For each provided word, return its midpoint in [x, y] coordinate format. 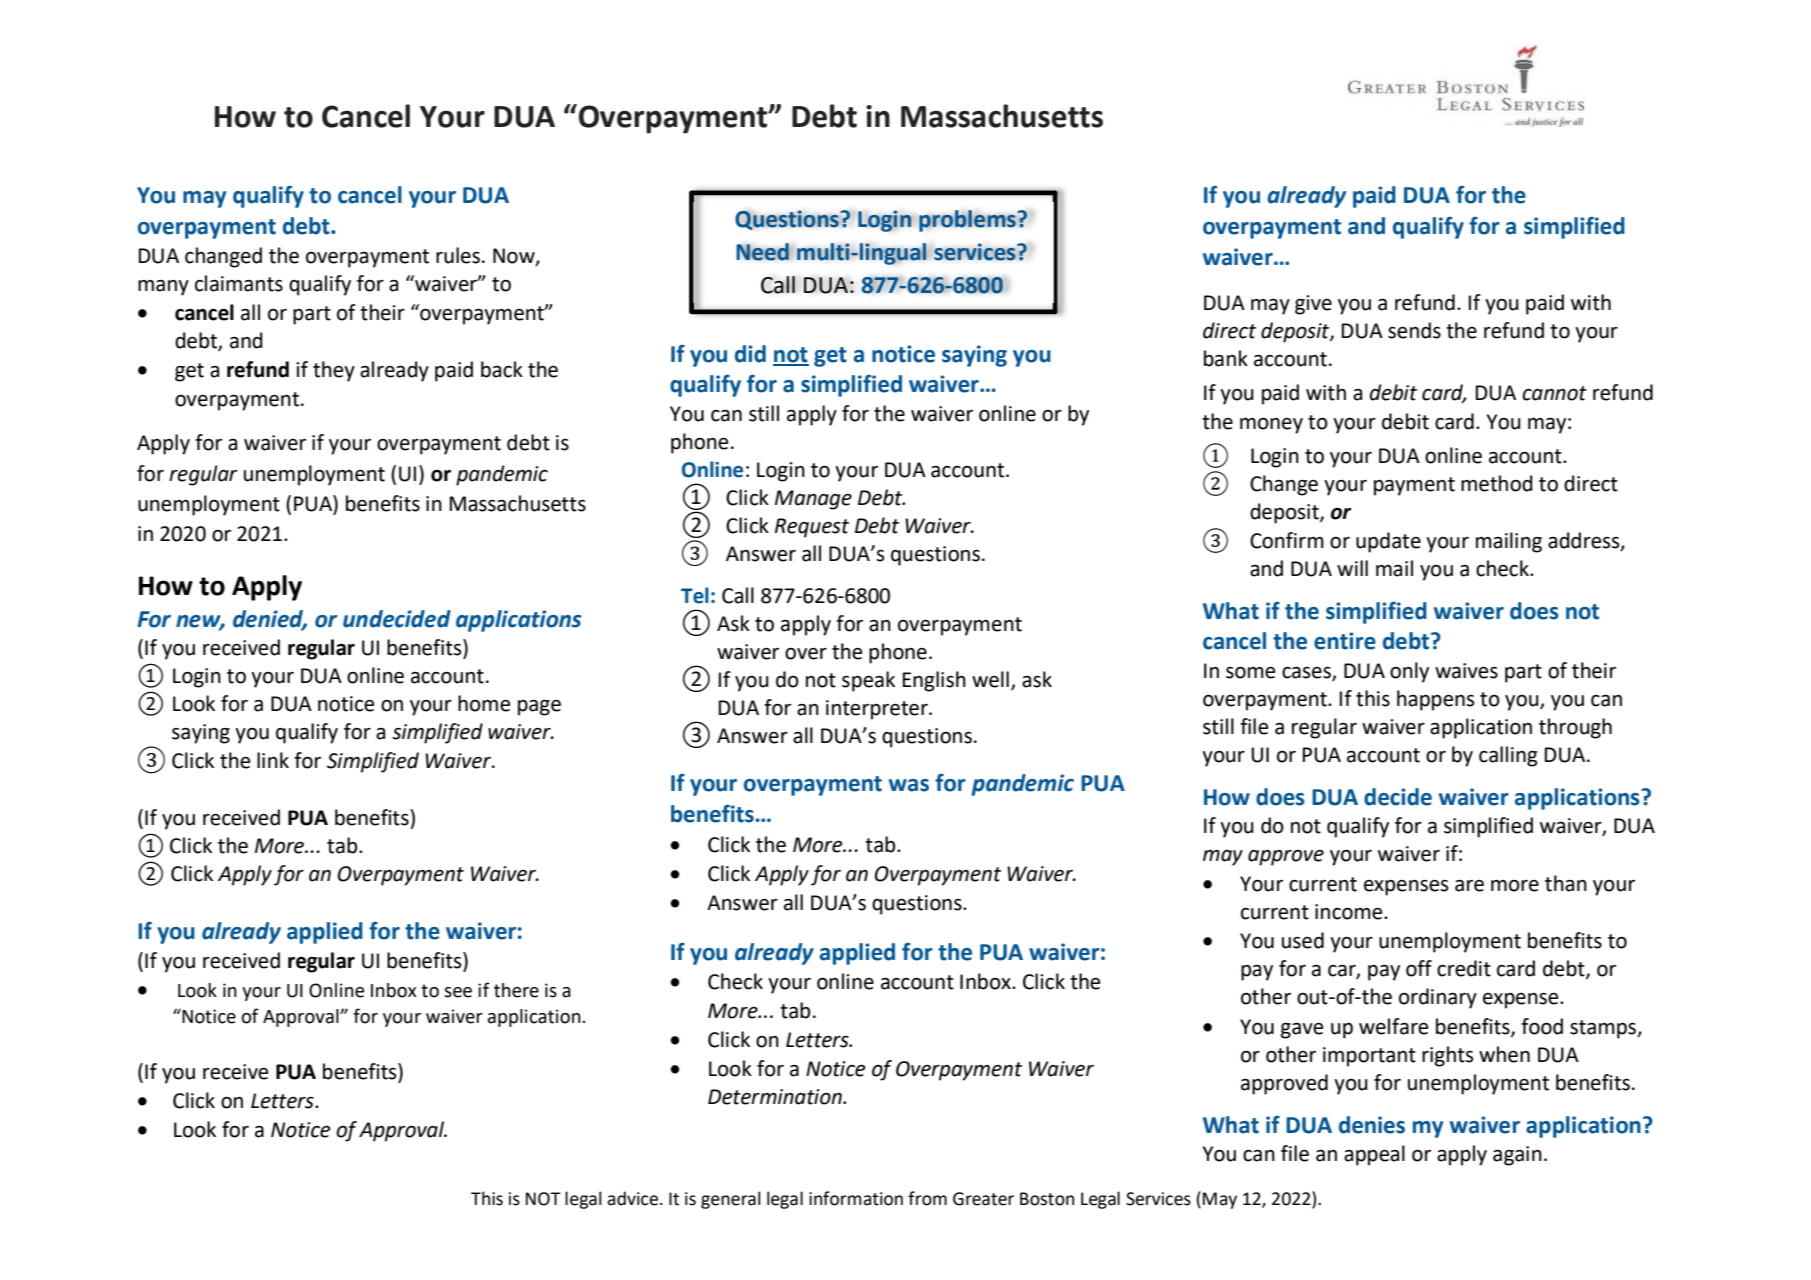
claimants [239, 283]
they [334, 371]
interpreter [878, 710]
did [750, 354]
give [1313, 305]
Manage [813, 500]
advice [632, 1198]
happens [1435, 700]
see [458, 992]
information [856, 1198]
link [273, 760]
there [516, 990]
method [1497, 483]
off [1419, 968]
